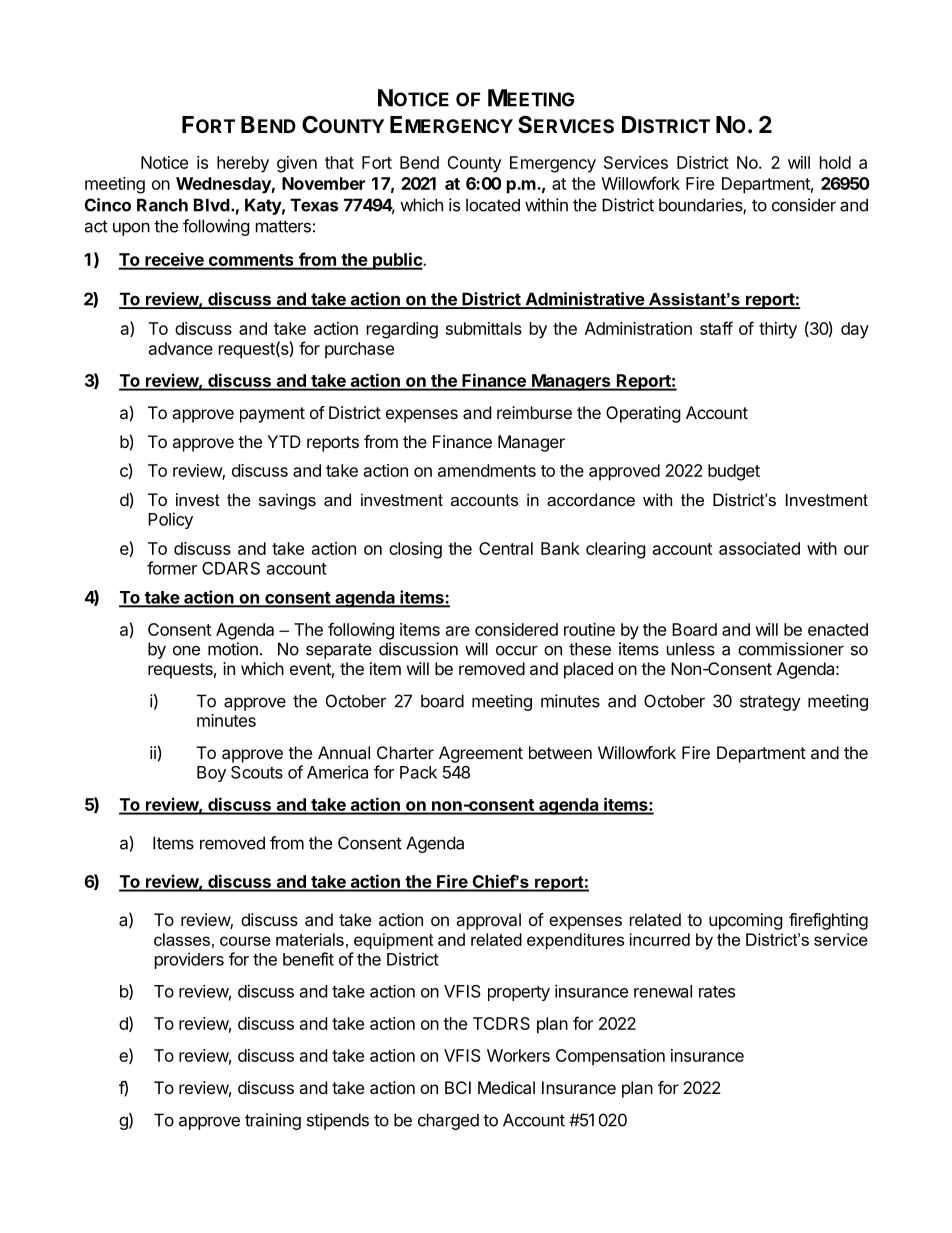  What do you see at coordinates (212, 205) in the page?
I see `Blvd` at bounding box center [212, 205].
